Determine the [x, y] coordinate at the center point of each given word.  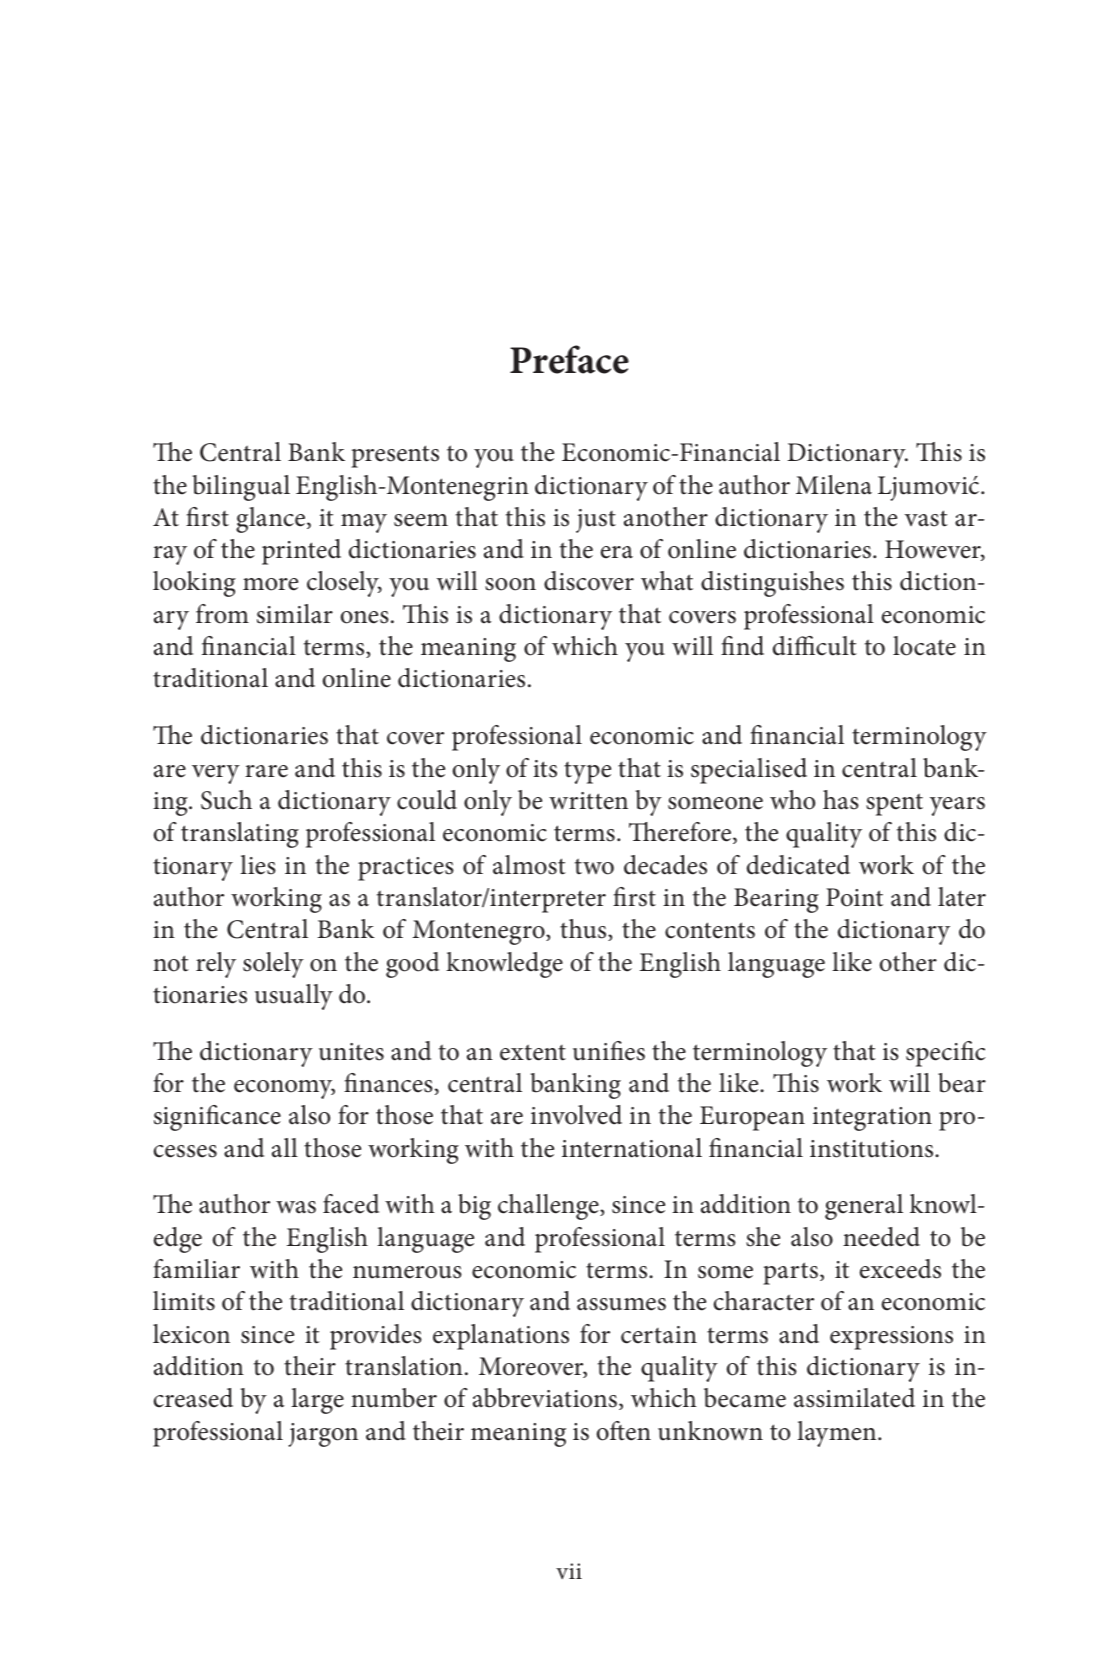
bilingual [241, 488]
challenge [549, 1207]
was [296, 1207]
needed [881, 1237]
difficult [815, 646]
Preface [569, 359]
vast [926, 518]
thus [584, 930]
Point [854, 897]
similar [295, 614]
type [587, 773]
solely [273, 965]
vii [569, 1571]
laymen [838, 1434]
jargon [323, 1435]
